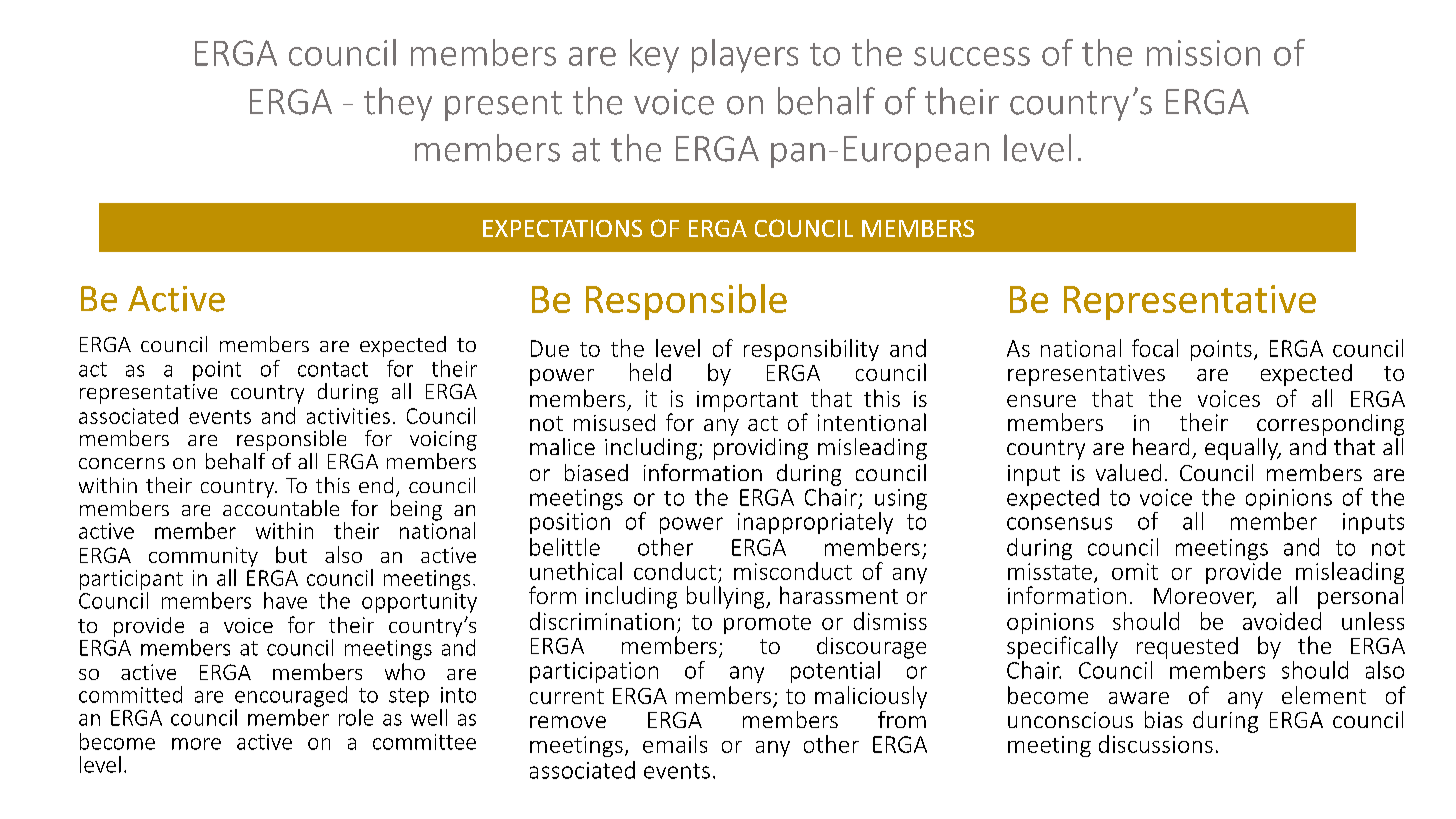 The image size is (1456, 819). I want to click on role, so click(356, 717).
